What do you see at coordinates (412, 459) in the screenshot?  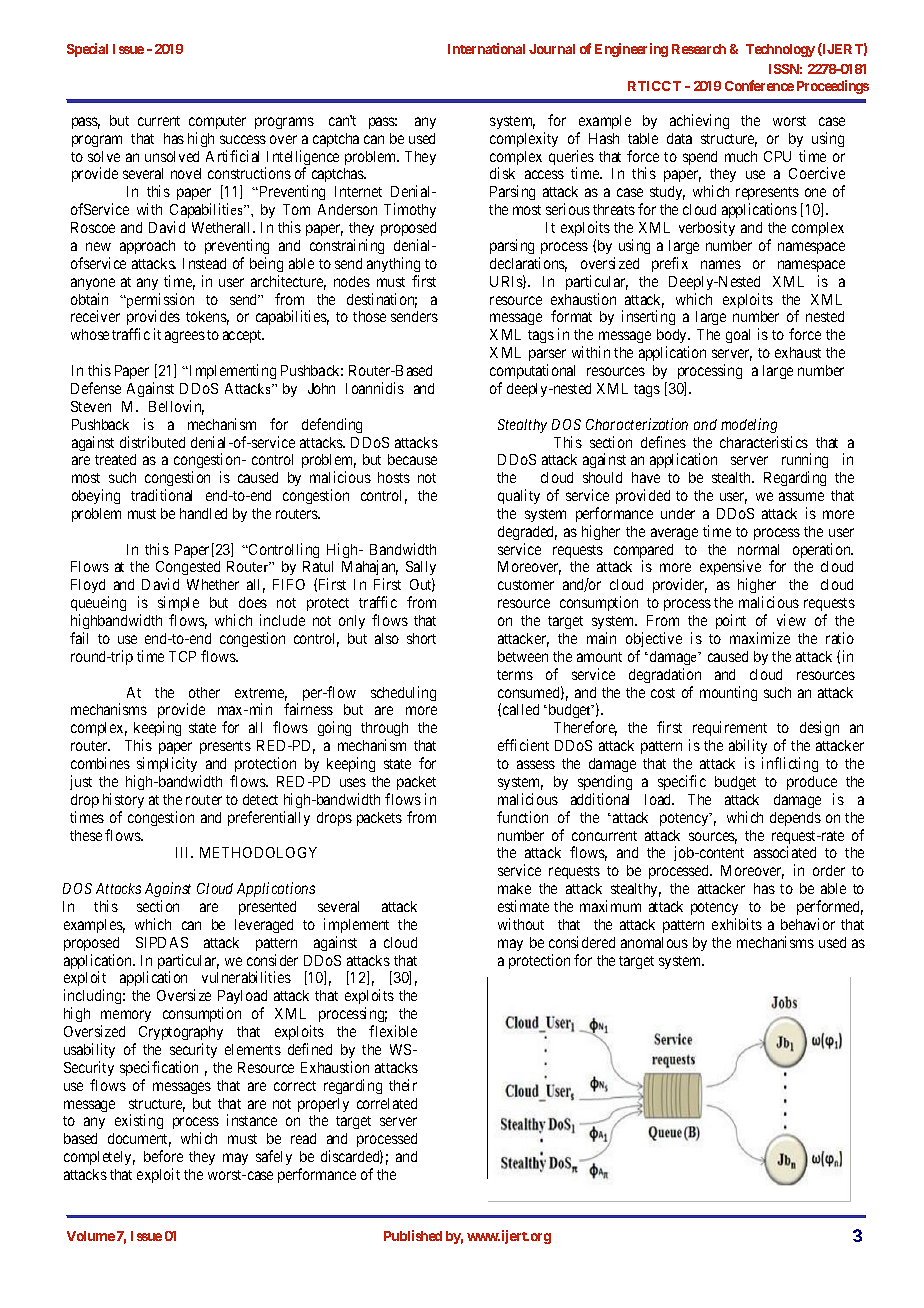 I see `because` at bounding box center [412, 459].
